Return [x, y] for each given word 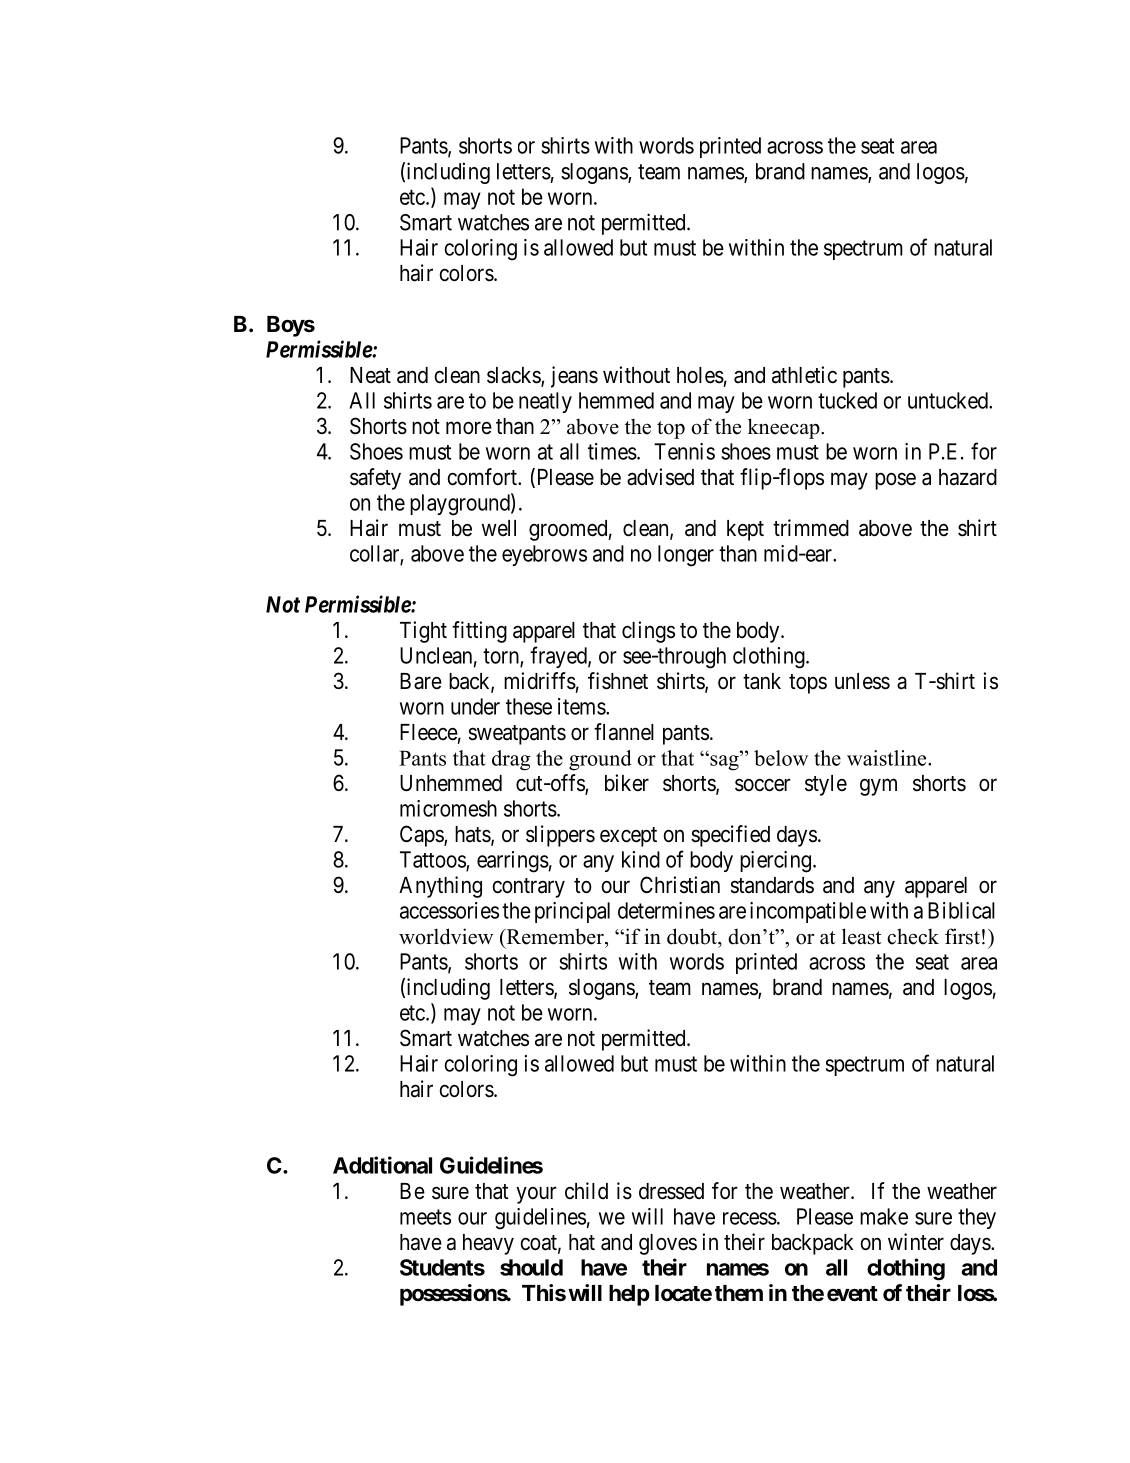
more [469, 428]
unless [862, 681]
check [913, 936]
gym [878, 787]
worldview [446, 936]
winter [916, 1242]
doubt [693, 936]
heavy [488, 1244]
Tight [423, 632]
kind [641, 859]
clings [648, 632]
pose [895, 481]
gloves [668, 1244]
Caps [422, 836]
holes [700, 375]
